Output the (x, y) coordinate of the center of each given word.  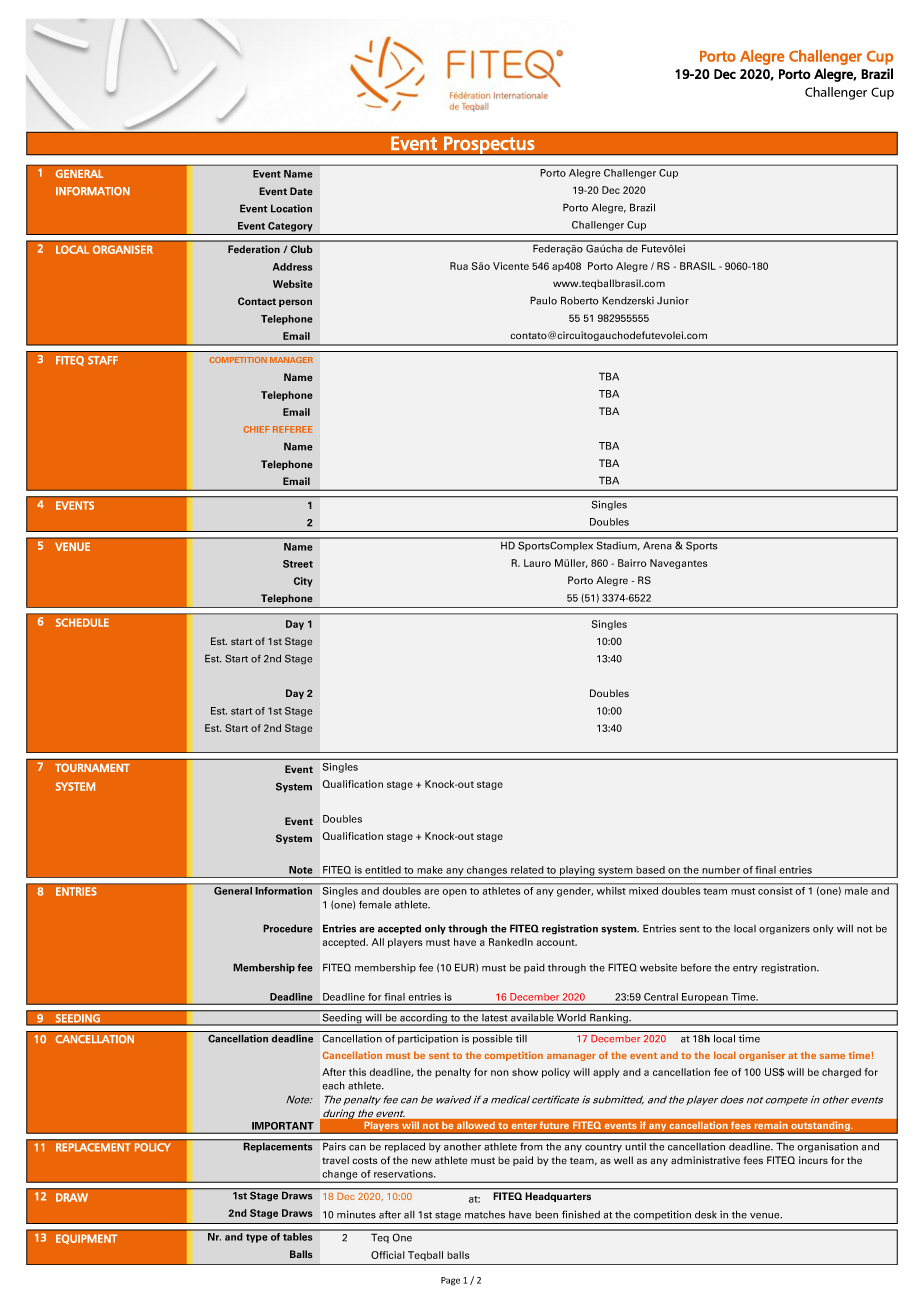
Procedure (288, 928)
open (454, 893)
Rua (459, 266)
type (257, 1238)
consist (775, 891)
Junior (673, 301)
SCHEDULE (82, 622)
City (303, 582)
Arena (657, 546)
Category (290, 227)
